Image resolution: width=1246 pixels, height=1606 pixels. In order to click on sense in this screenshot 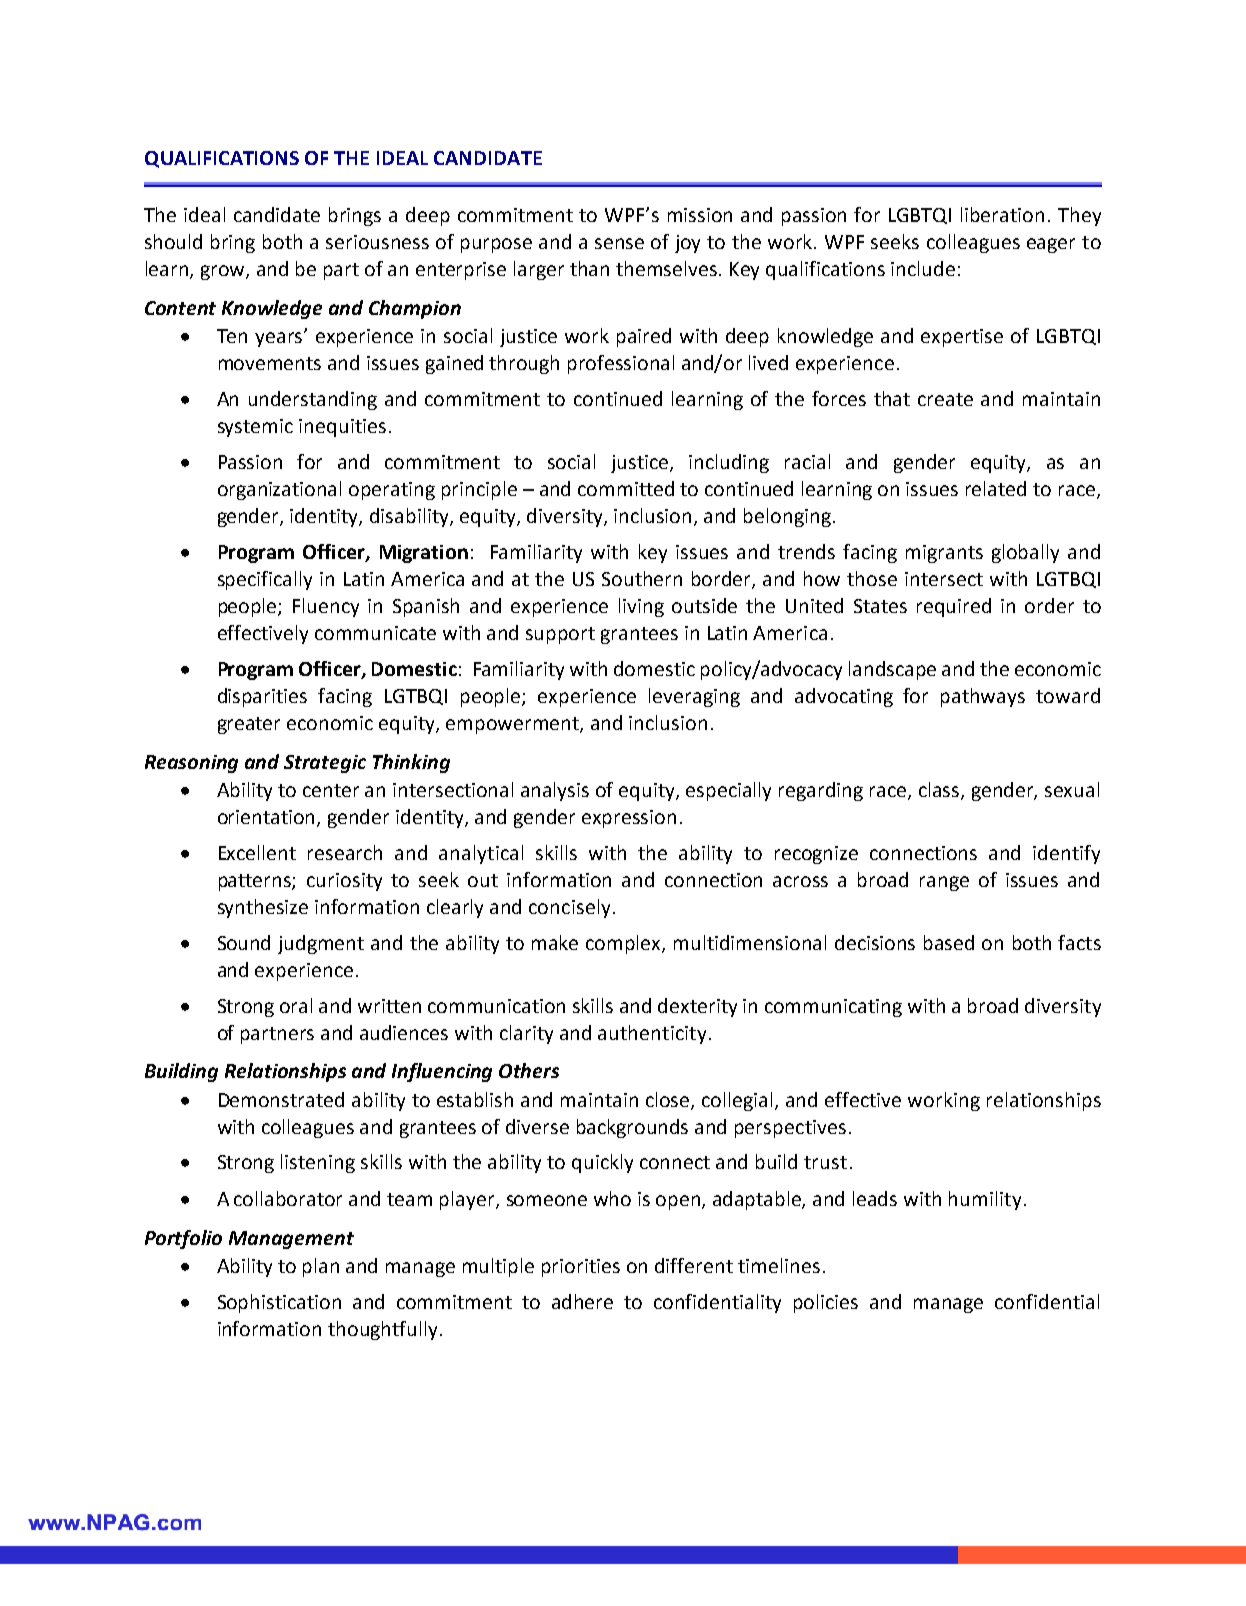, I will do `click(619, 243)`.
